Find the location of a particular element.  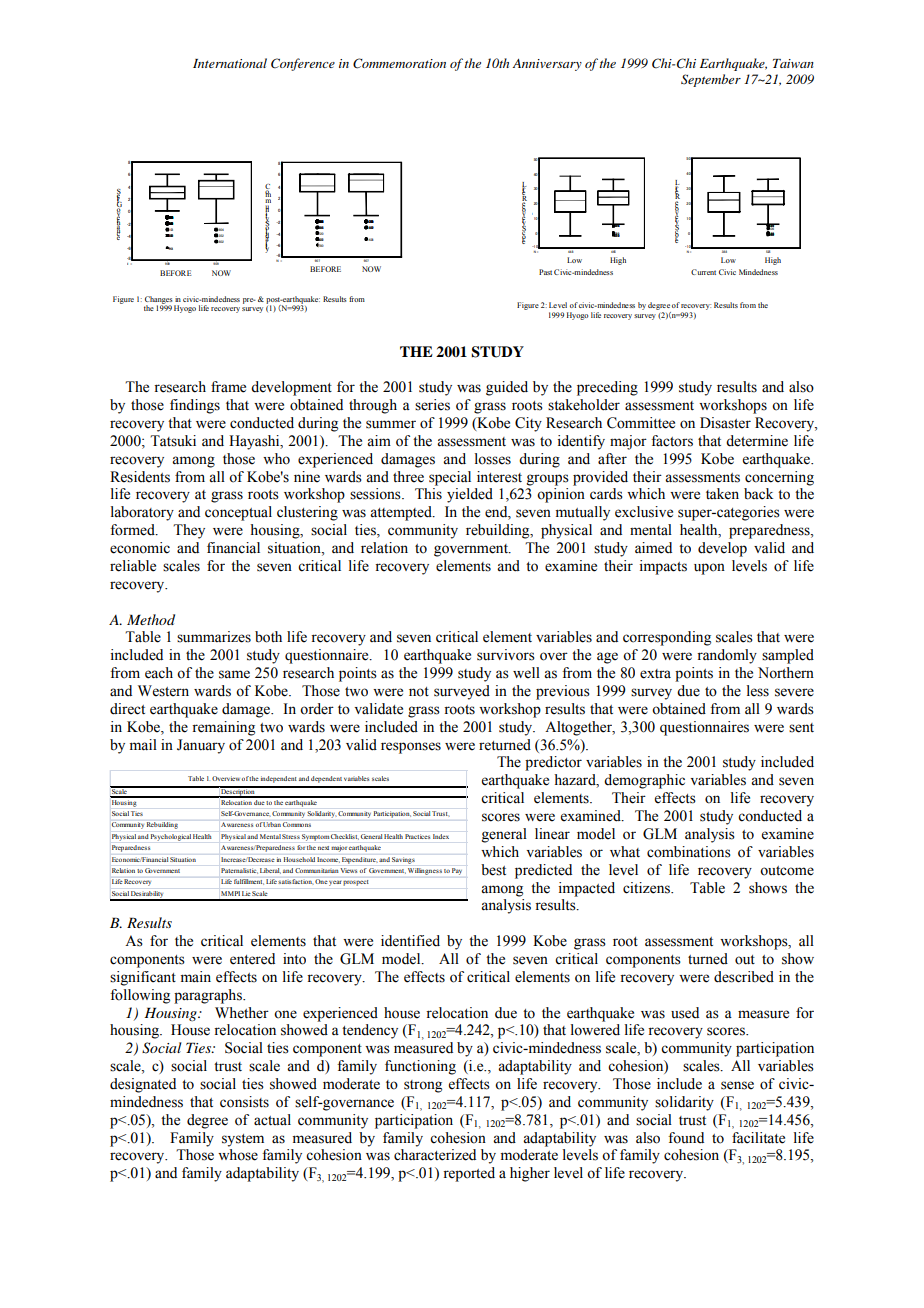

frame is located at coordinates (228, 387).
